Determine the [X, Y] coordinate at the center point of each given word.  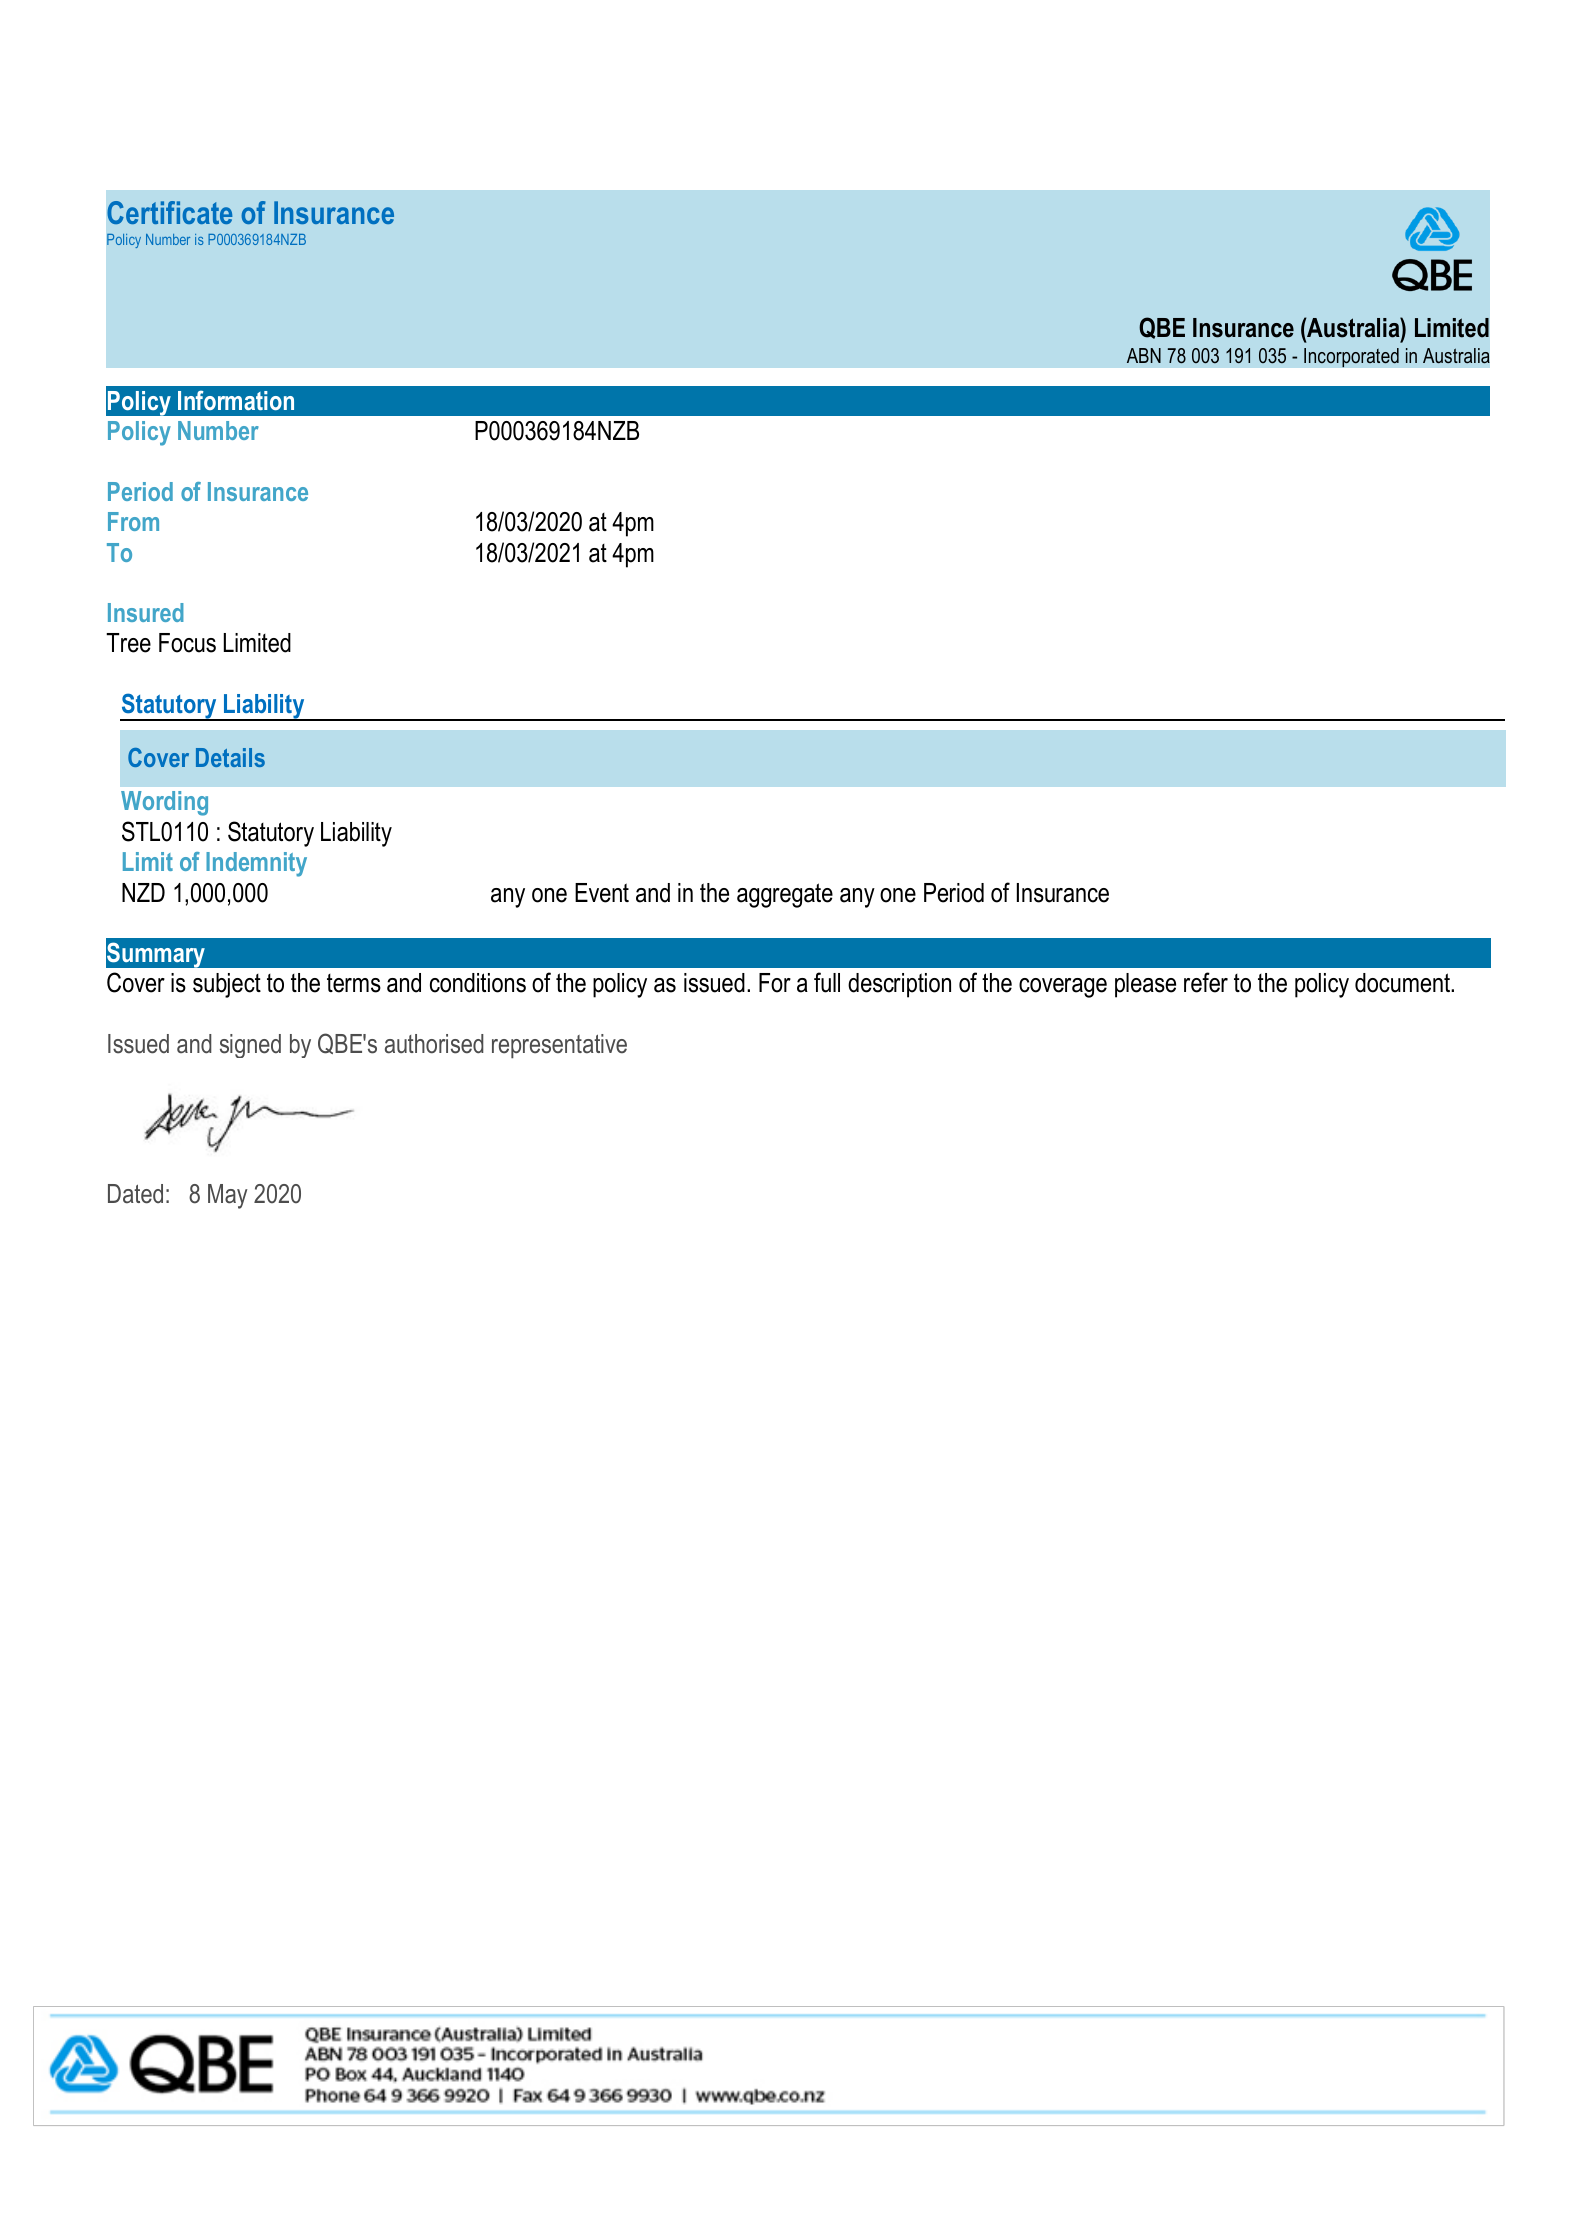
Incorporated [1351, 358]
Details [230, 757]
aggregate [785, 895]
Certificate [169, 212]
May [228, 1196]
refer [1206, 982]
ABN [1144, 355]
